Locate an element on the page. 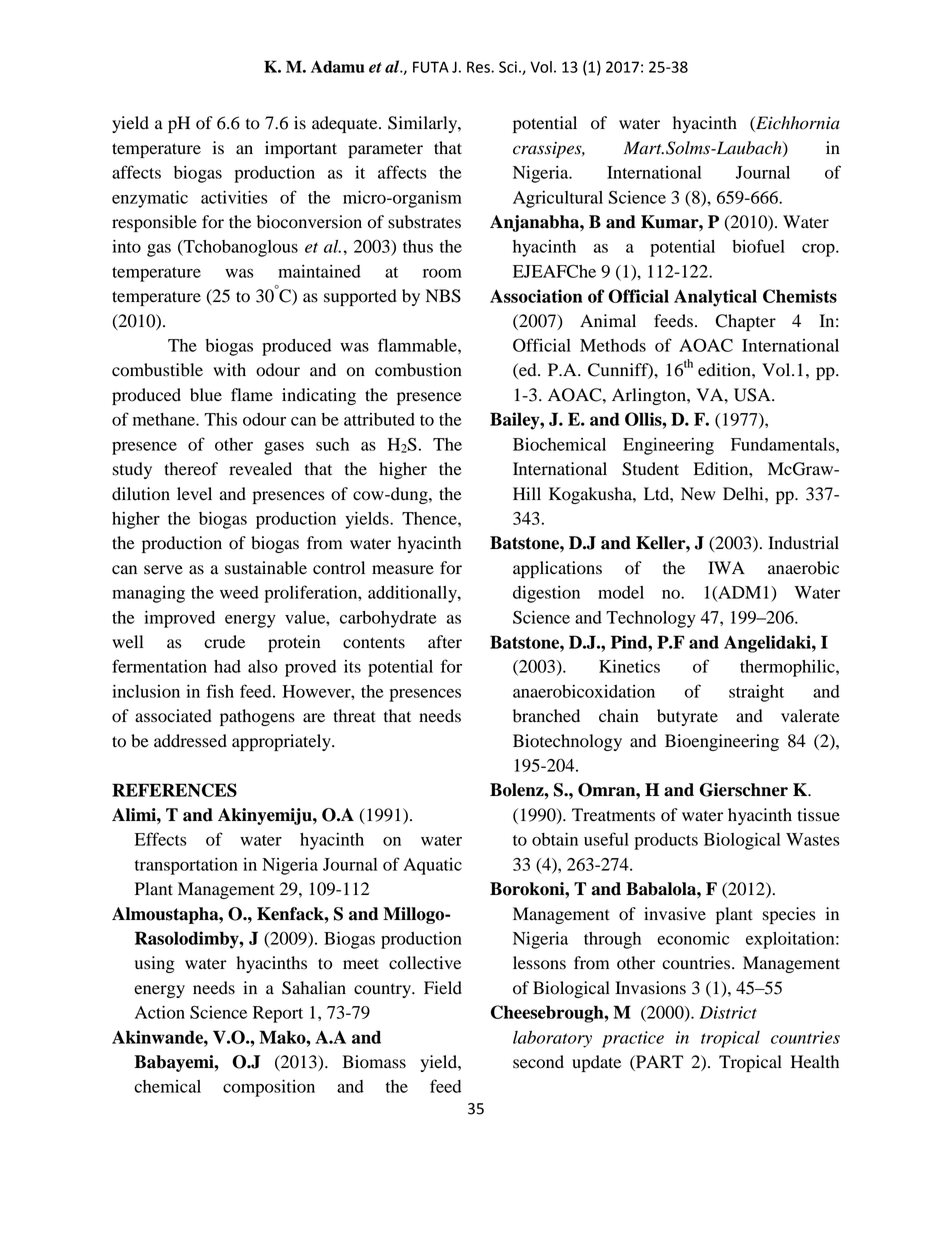  butyrate is located at coordinates (687, 717).
